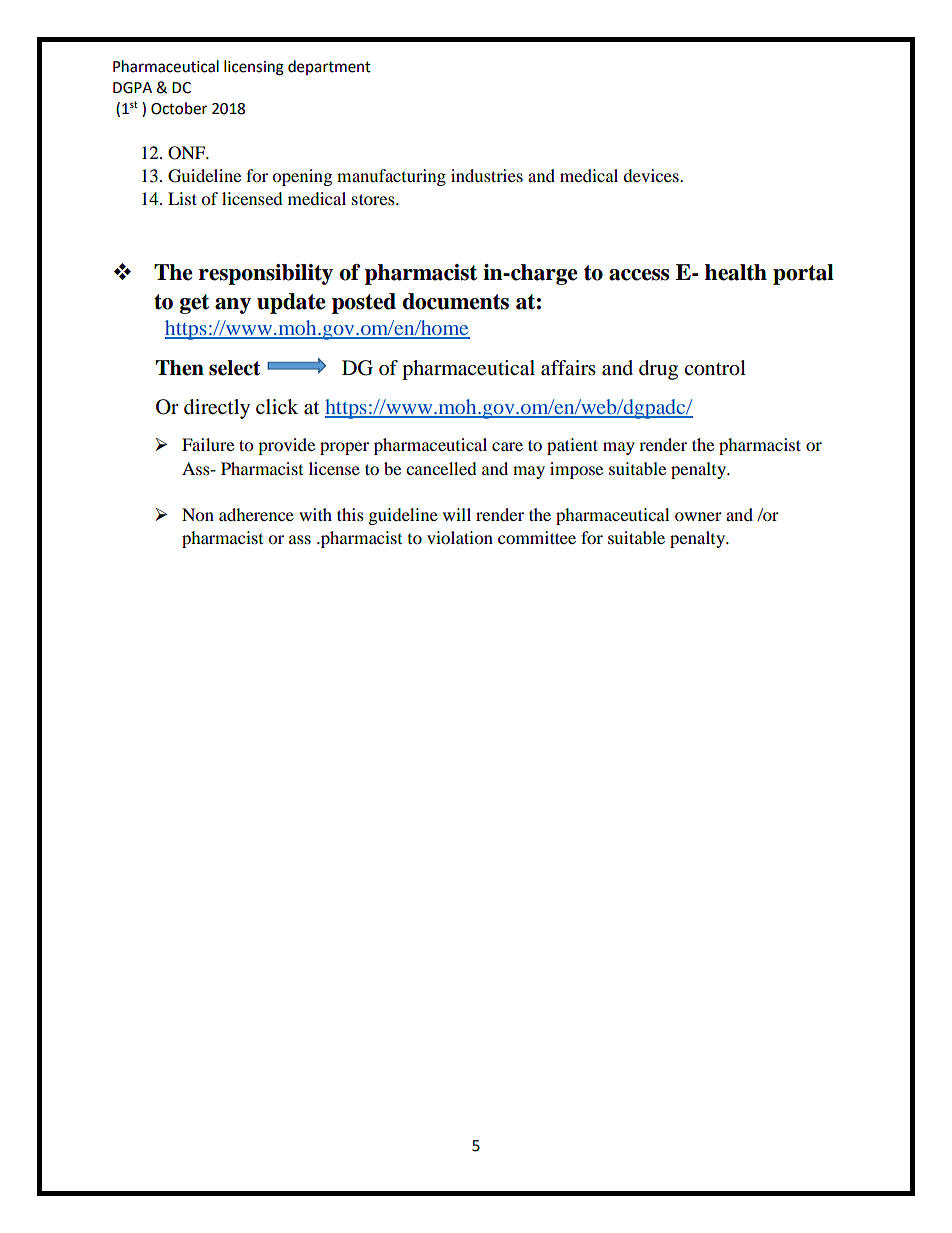 This document has height=1233, width=952. Describe the element at coordinates (254, 68) in the document. I see `licensing` at that location.
